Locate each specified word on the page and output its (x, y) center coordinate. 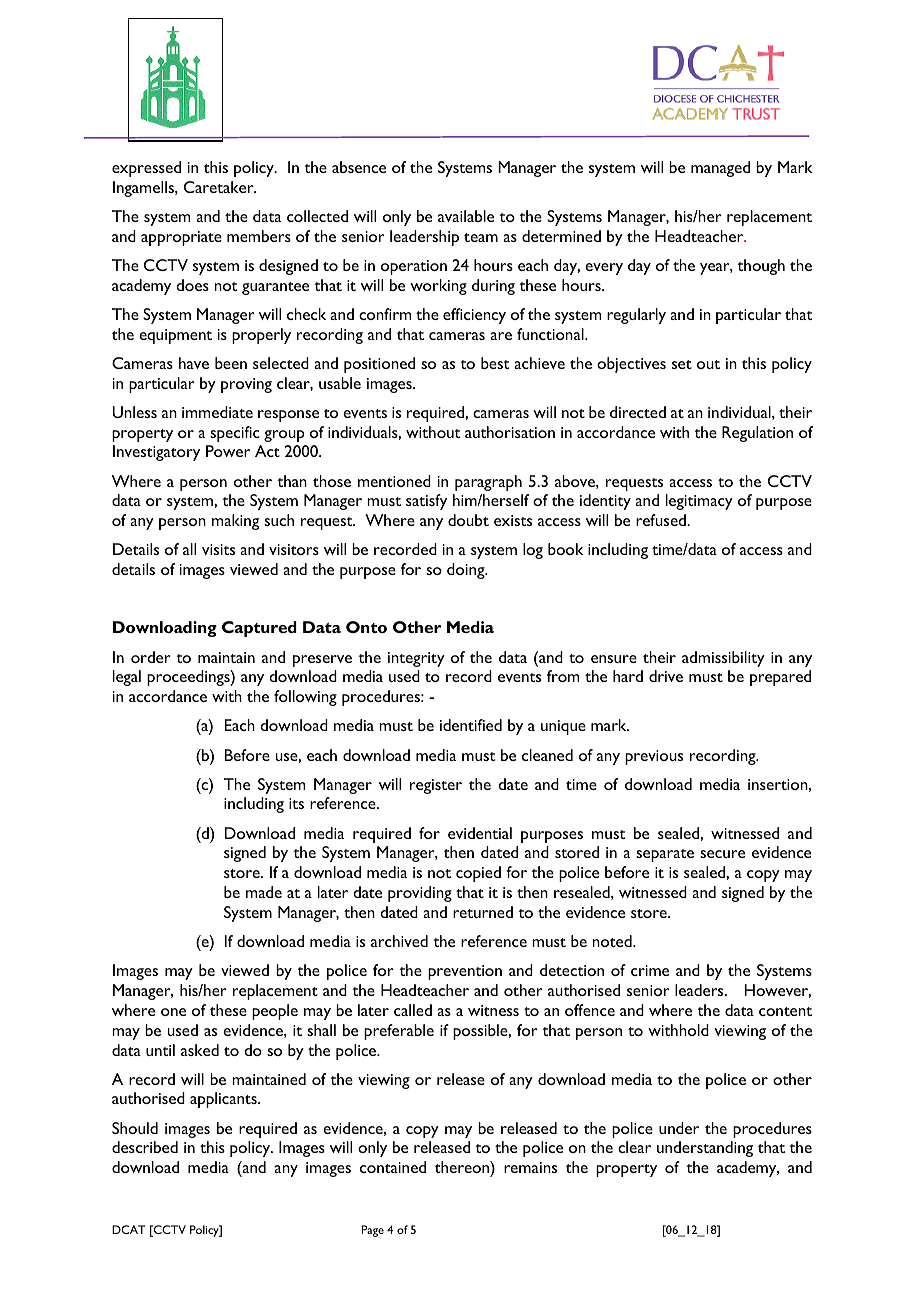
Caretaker (220, 187)
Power (228, 451)
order (151, 657)
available (466, 216)
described (145, 1147)
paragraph (488, 483)
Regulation (757, 434)
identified (471, 725)
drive (666, 676)
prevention (465, 972)
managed (720, 169)
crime (650, 970)
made (264, 892)
